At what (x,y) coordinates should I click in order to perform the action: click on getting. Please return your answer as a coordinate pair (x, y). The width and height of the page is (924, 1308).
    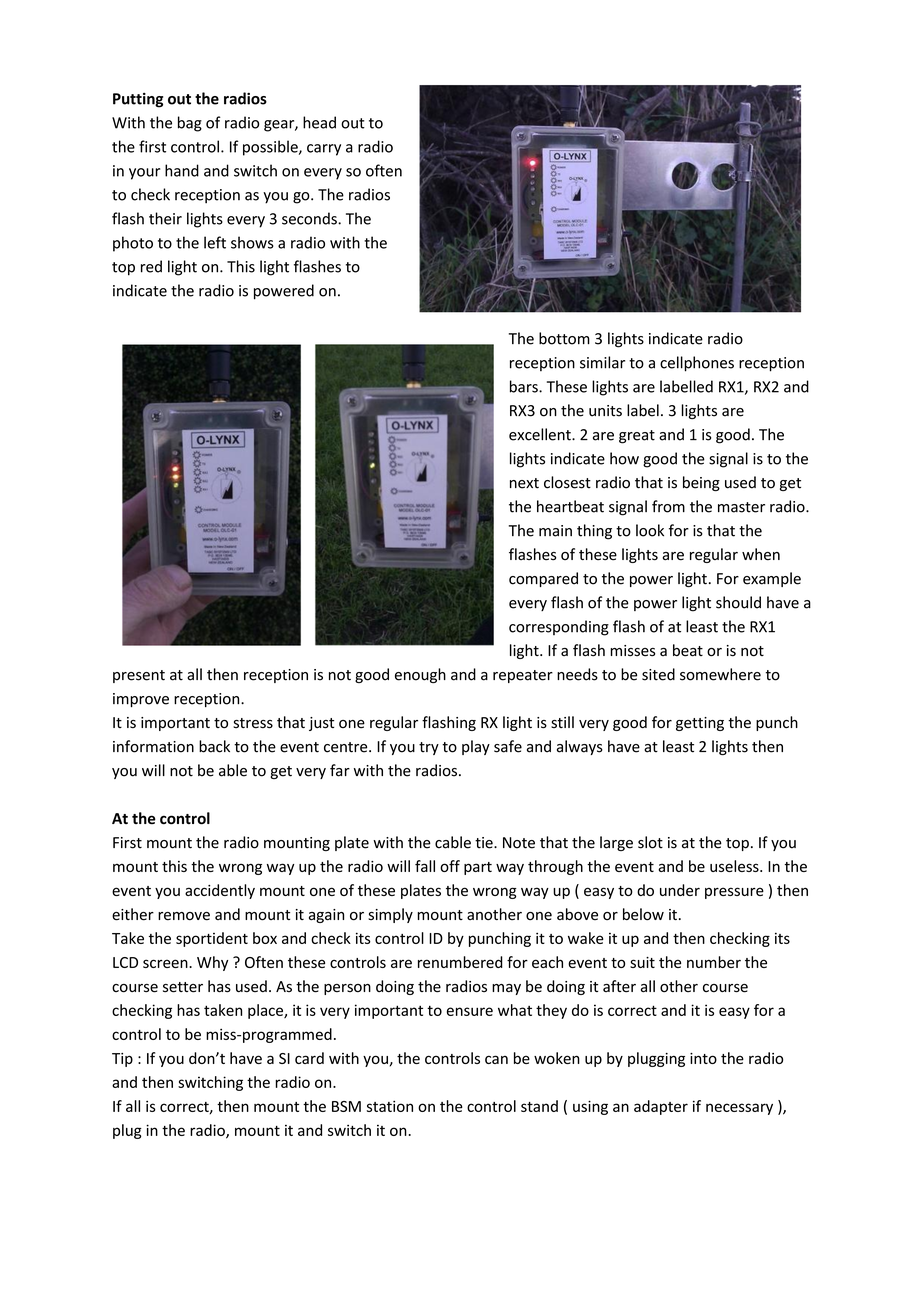
    Looking at the image, I should click on (700, 724).
